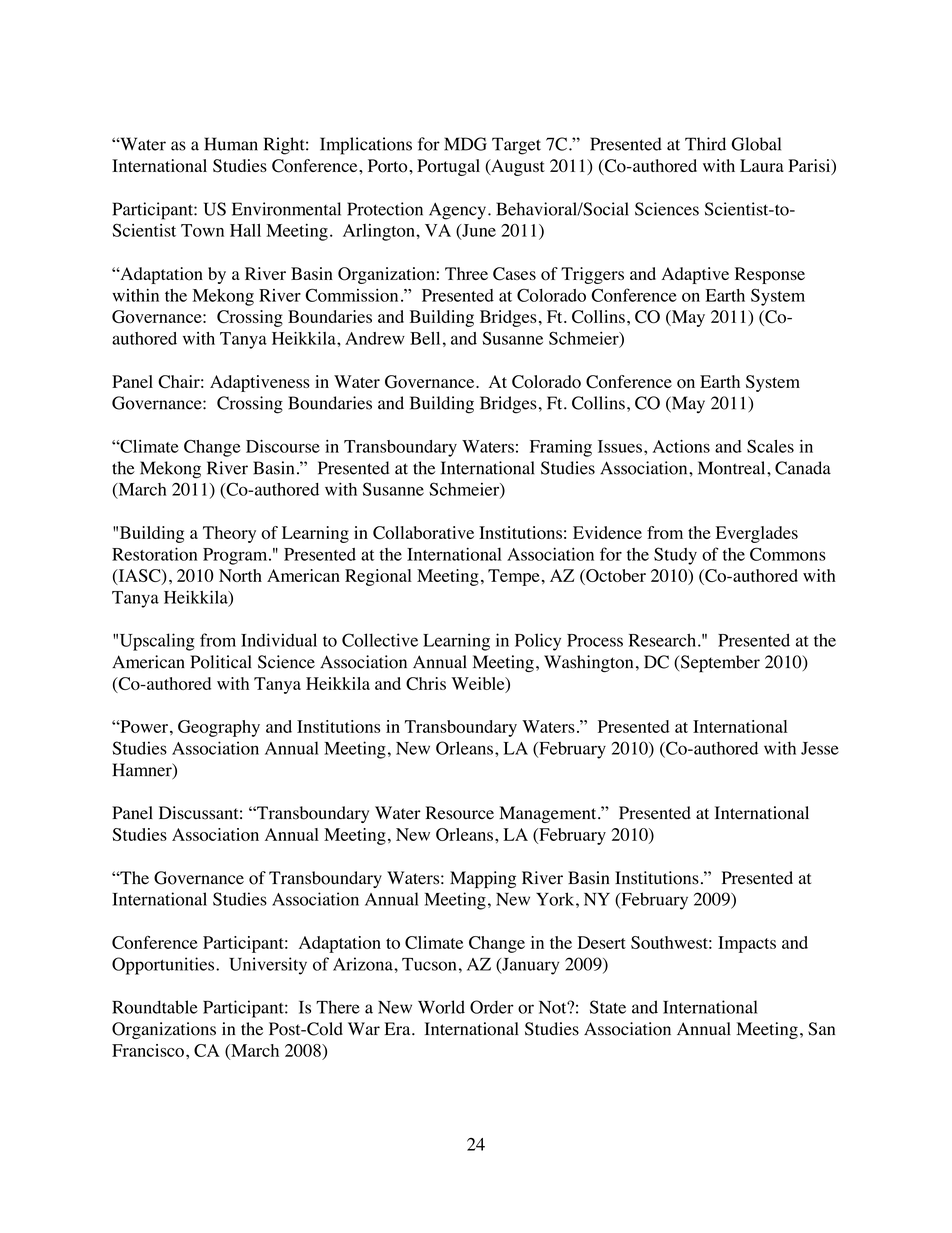 Image resolution: width=952 pixels, height=1233 pixels. I want to click on Roundtable, so click(155, 1007).
